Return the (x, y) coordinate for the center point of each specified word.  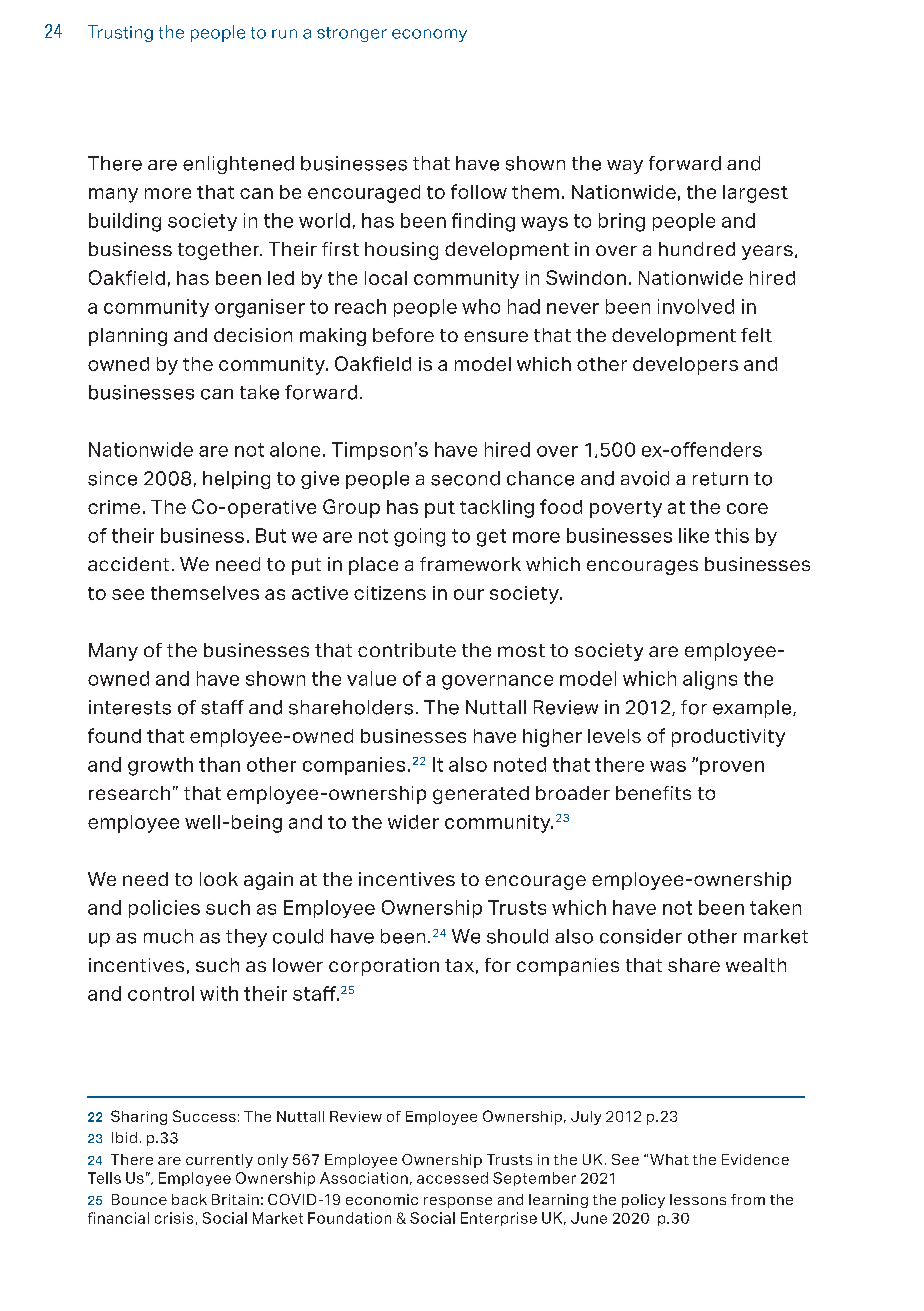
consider (641, 936)
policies (164, 909)
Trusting (120, 33)
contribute (407, 650)
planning (128, 337)
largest (755, 194)
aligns (710, 680)
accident (128, 564)
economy (429, 35)
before (403, 335)
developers (685, 366)
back (189, 1199)
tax (459, 965)
